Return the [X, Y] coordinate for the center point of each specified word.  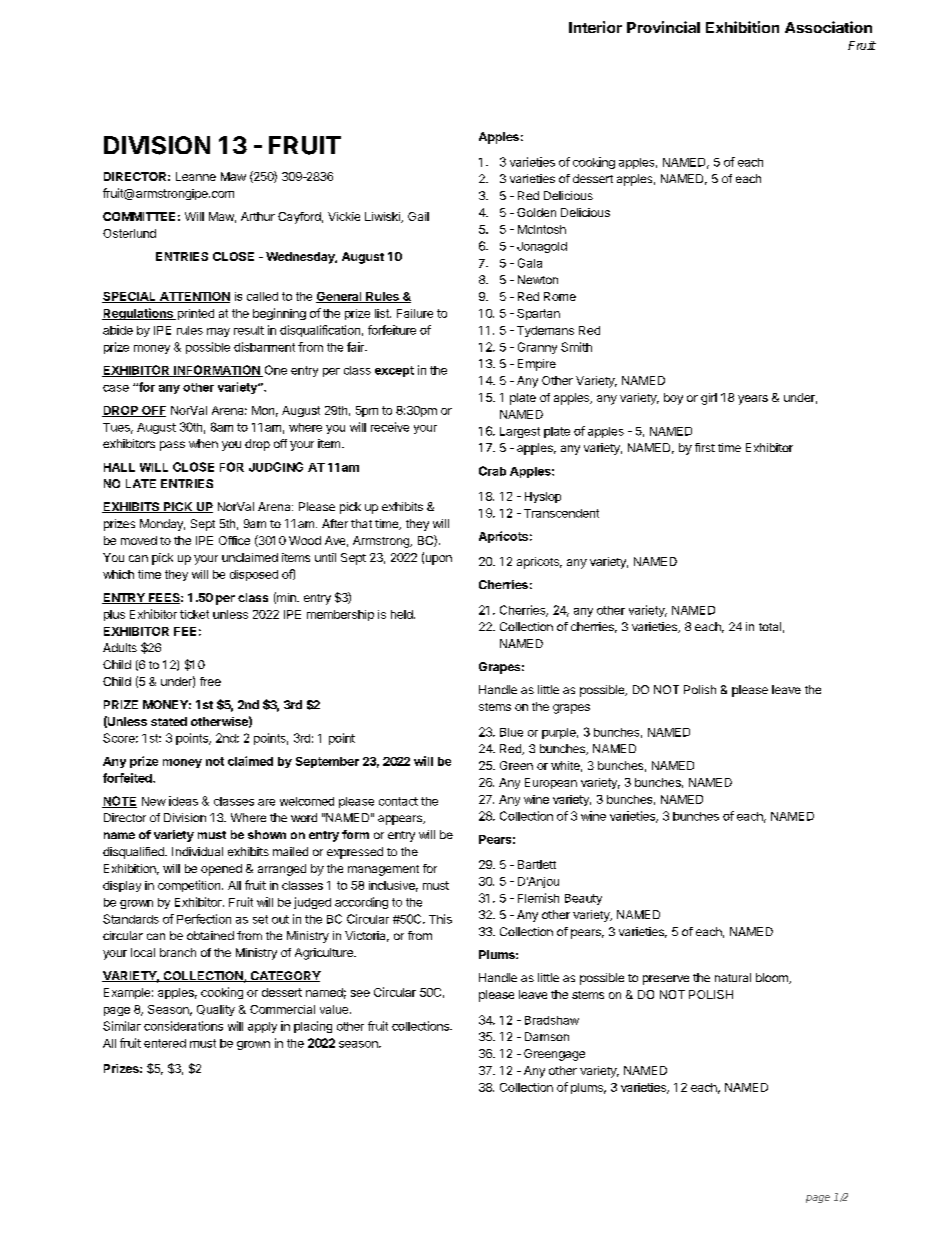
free [210, 681]
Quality [216, 1010]
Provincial [663, 27]
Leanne [196, 176]
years [753, 400]
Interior [595, 27]
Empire [537, 365]
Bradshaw [552, 1020]
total [770, 626]
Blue [511, 732]
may [218, 332]
